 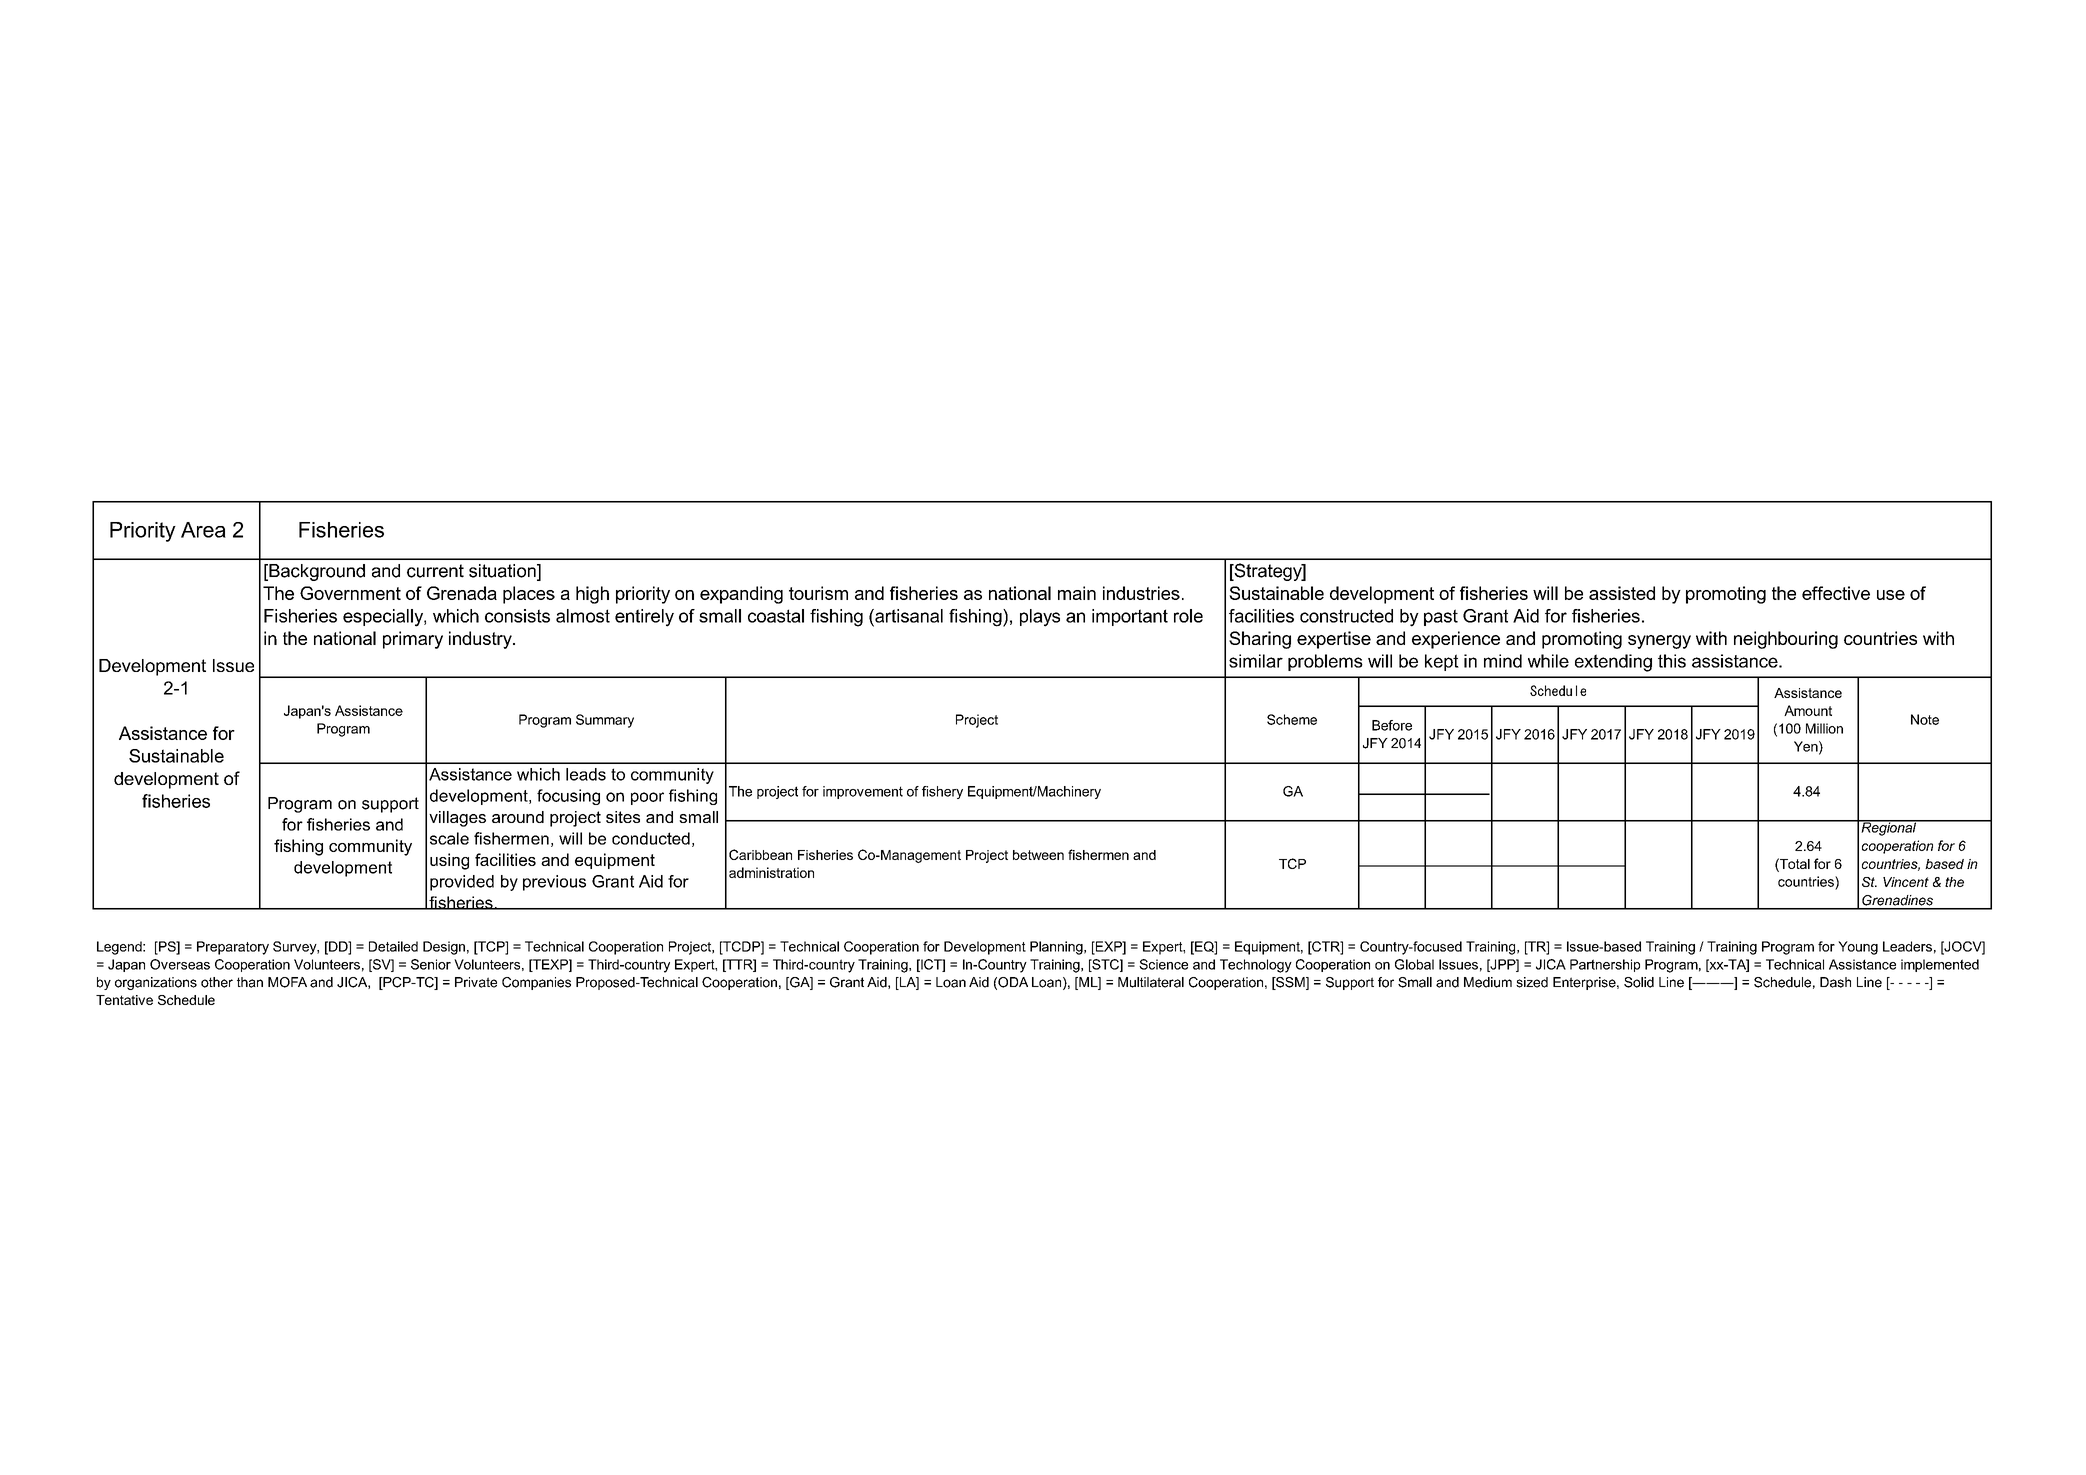 What do you see at coordinates (1077, 593) in the document?
I see `main` at bounding box center [1077, 593].
